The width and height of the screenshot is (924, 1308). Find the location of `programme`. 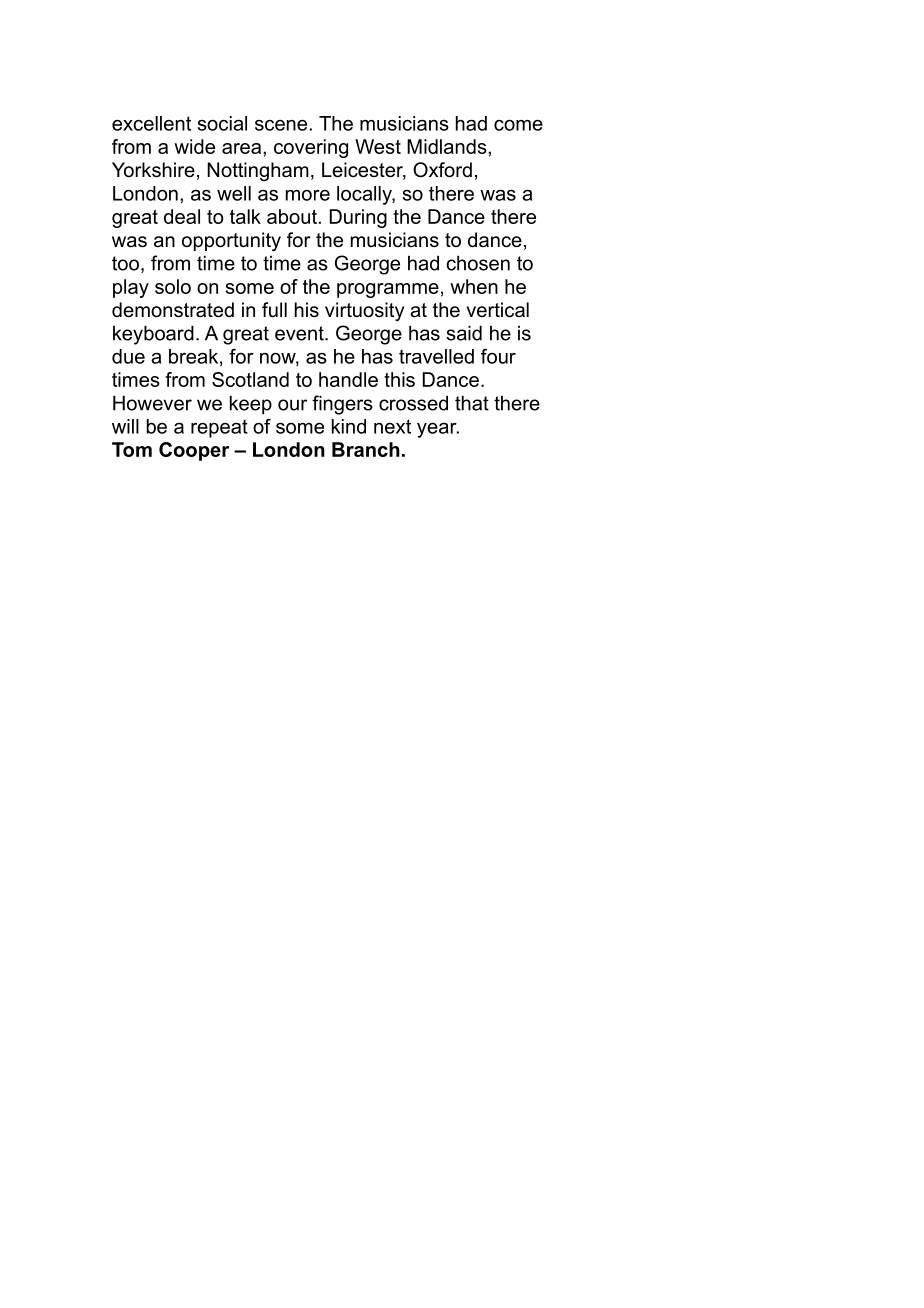

programme is located at coordinates (388, 290).
